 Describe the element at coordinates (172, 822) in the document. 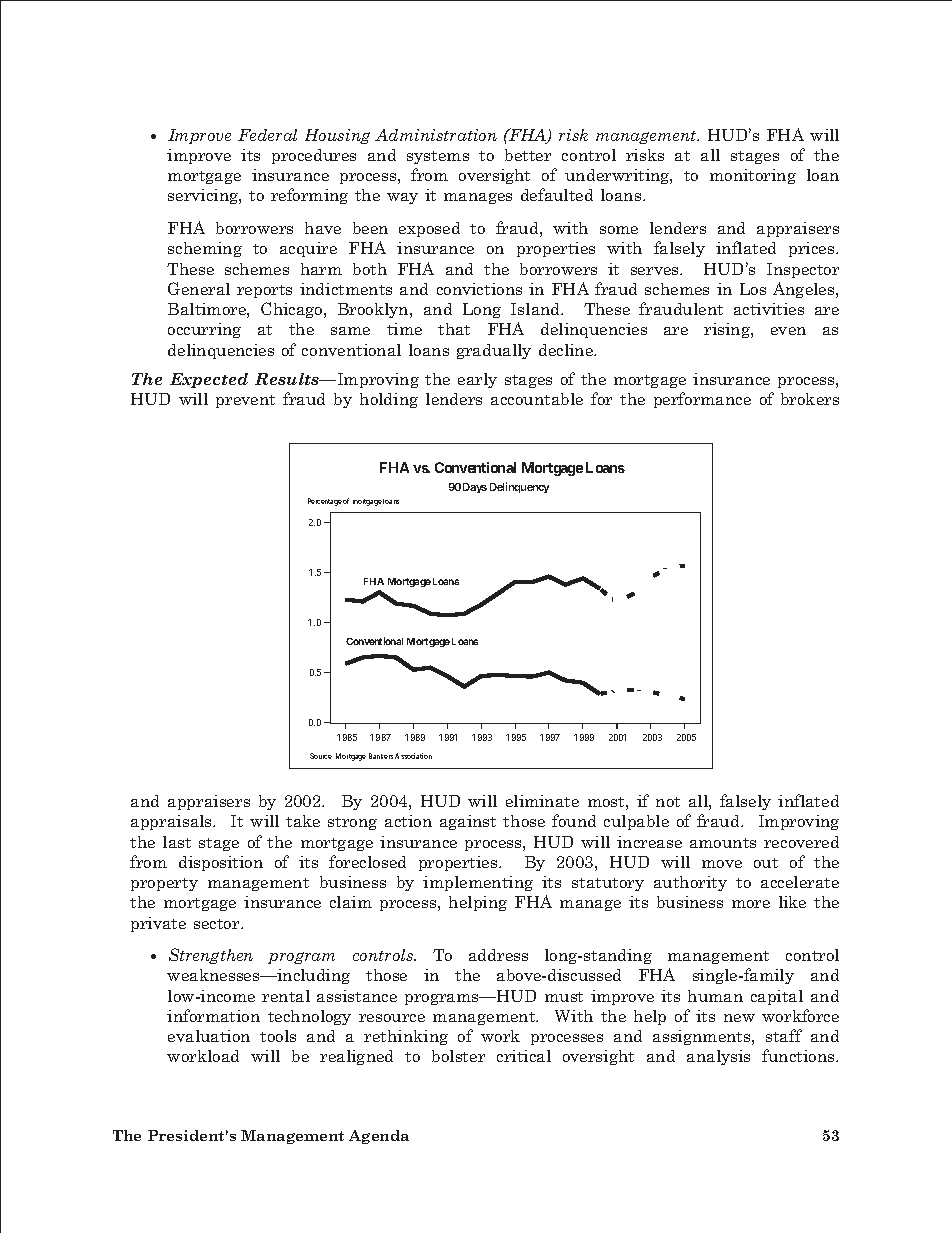

I see `appraisals` at that location.
